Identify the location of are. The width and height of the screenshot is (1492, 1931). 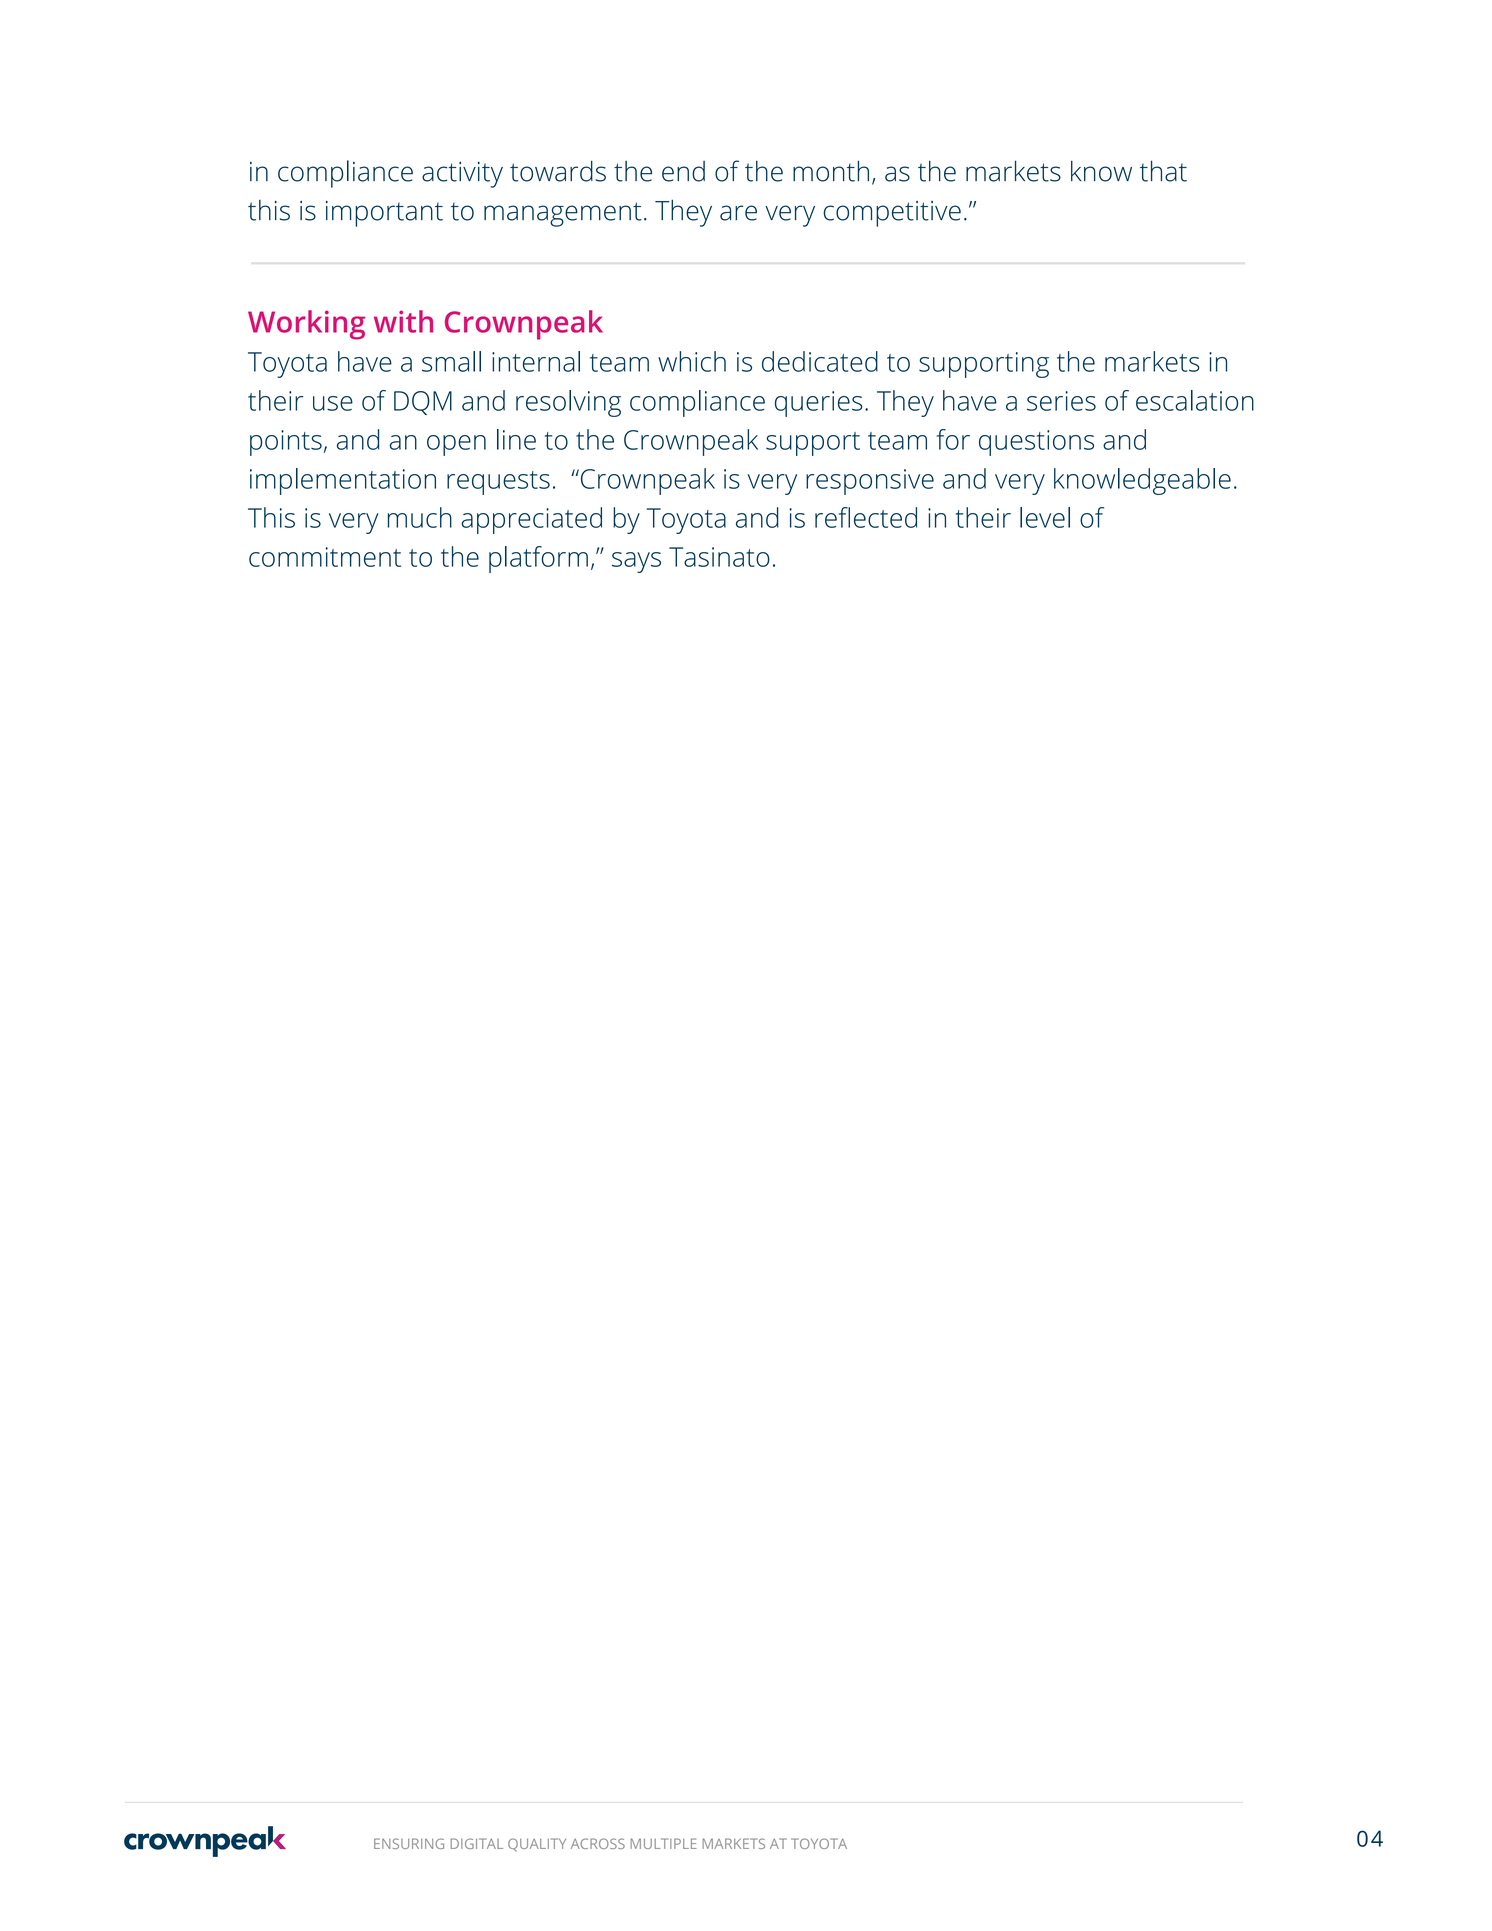
(738, 213).
